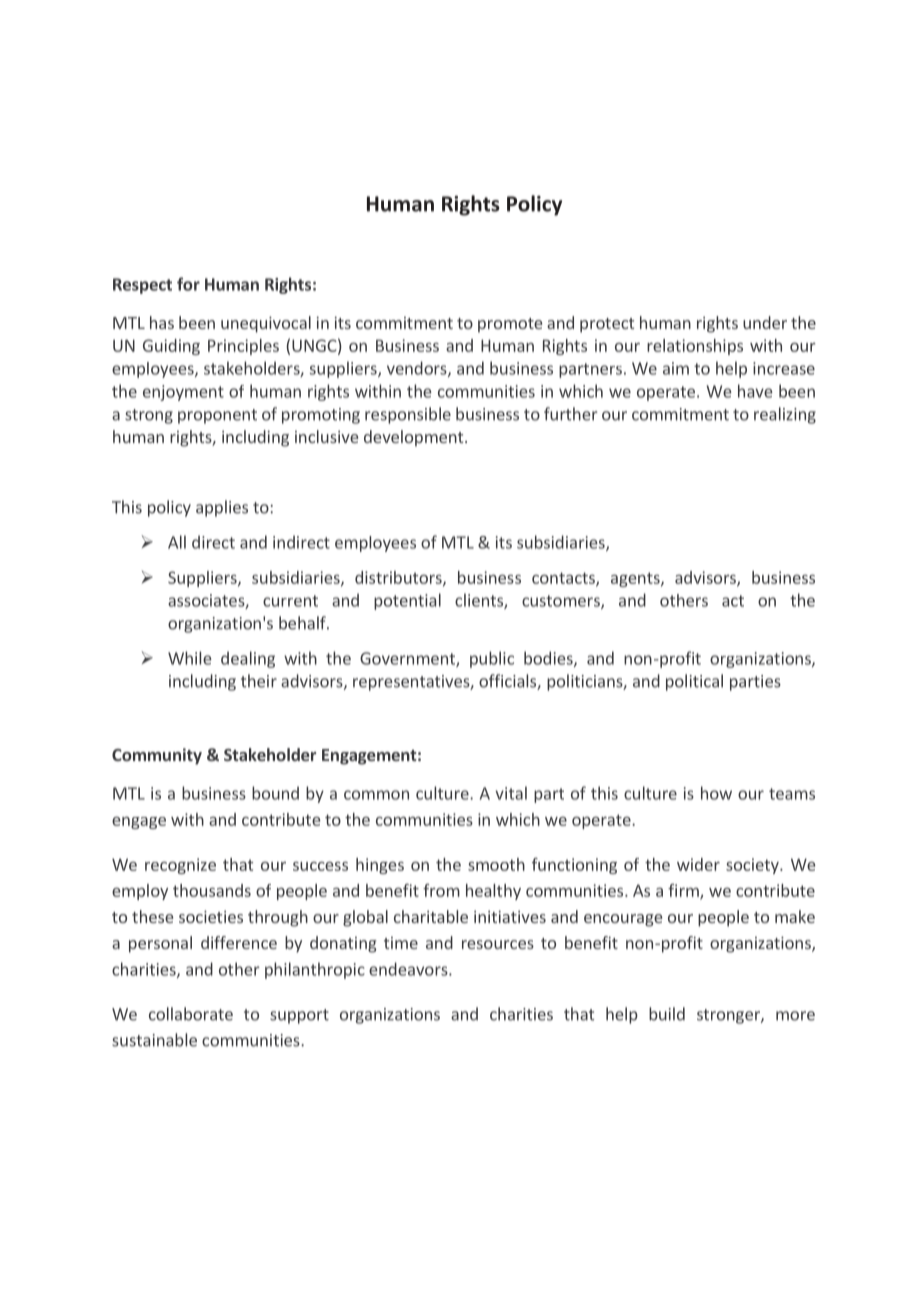 Image resolution: width=924 pixels, height=1308 pixels. I want to click on collaborate, so click(191, 1014).
